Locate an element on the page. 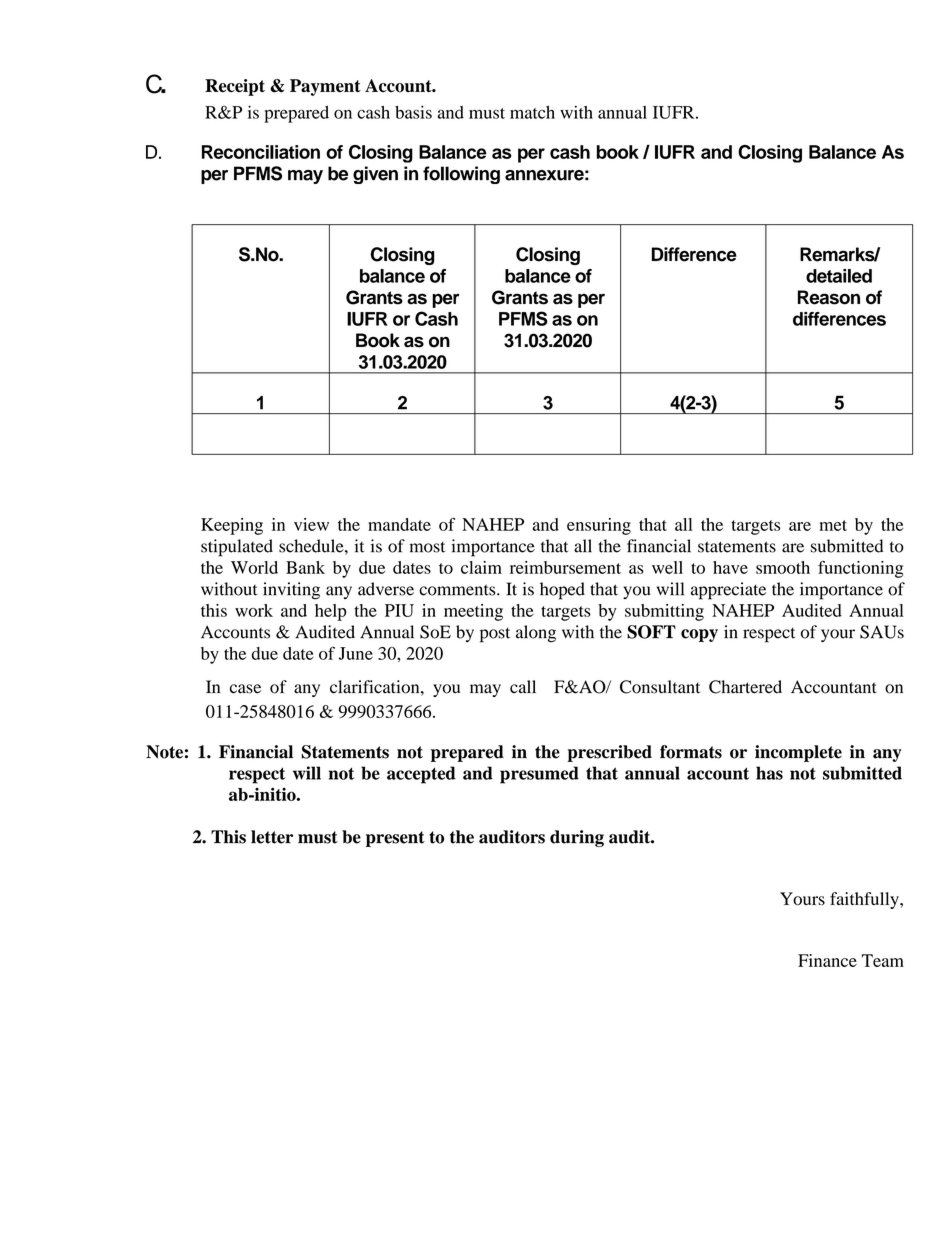 Image resolution: width=952 pixels, height=1233 pixels. ensuring is located at coordinates (599, 526).
